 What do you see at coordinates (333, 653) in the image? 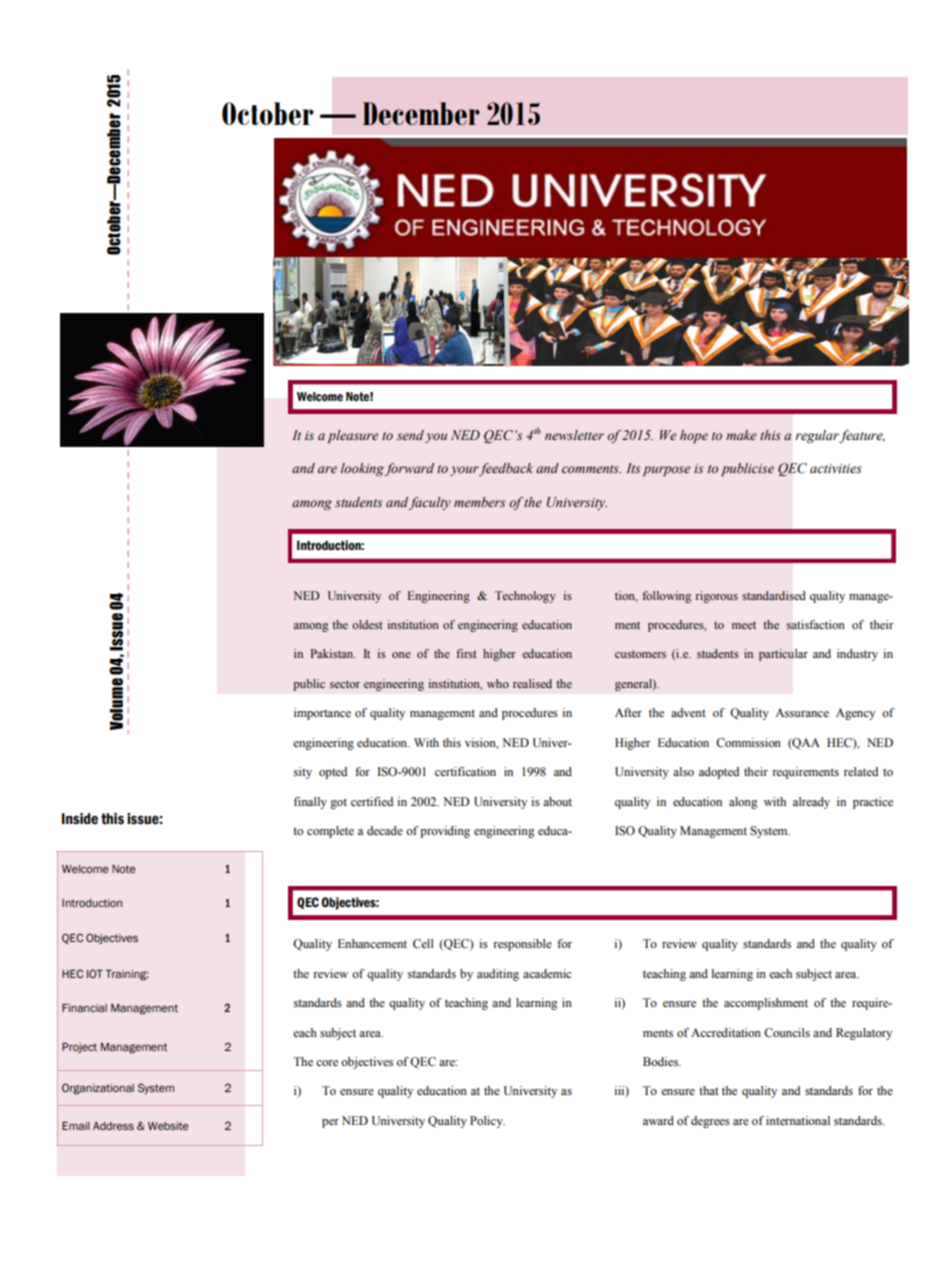
I see `Pakistan` at bounding box center [333, 653].
